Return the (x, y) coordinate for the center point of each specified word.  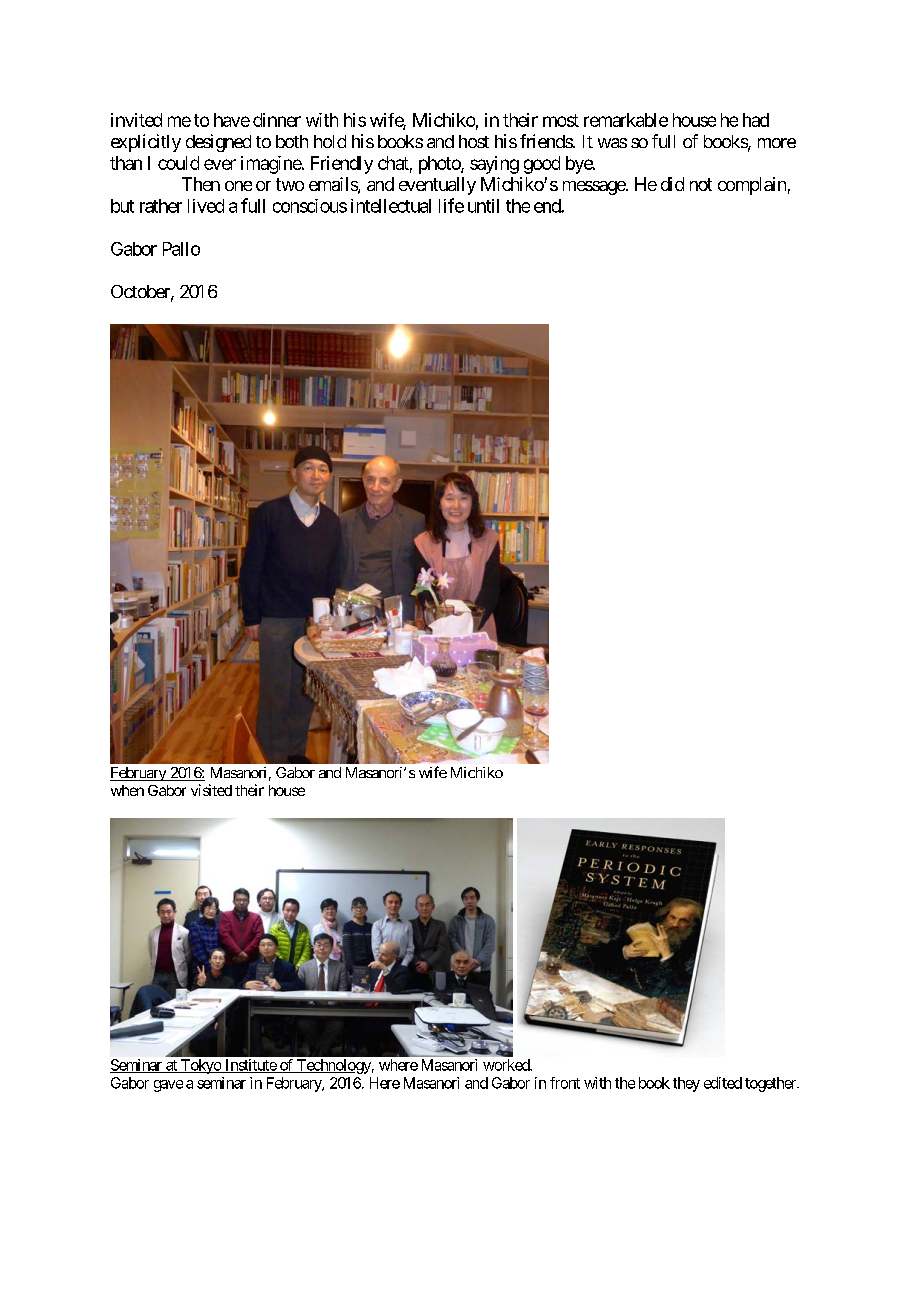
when (127, 790)
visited (211, 790)
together (771, 1084)
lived (206, 206)
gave (168, 1086)
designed (218, 143)
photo (440, 165)
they (686, 1084)
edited (723, 1083)
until (483, 206)
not (701, 184)
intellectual (391, 206)
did (672, 184)
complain (752, 186)
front (565, 1083)
